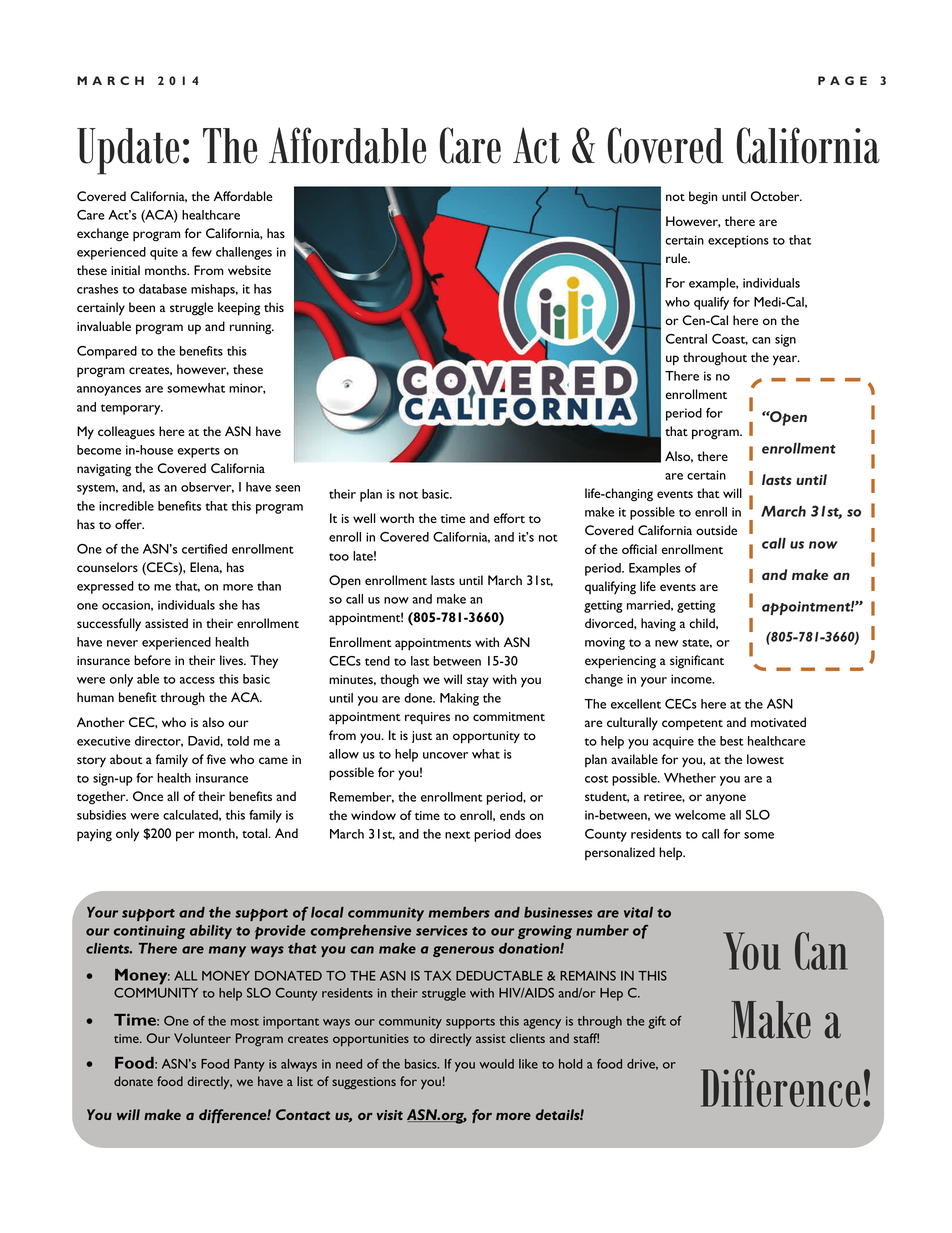 Image resolution: width=952 pixels, height=1233 pixels. I want to click on Update, so click(128, 151).
